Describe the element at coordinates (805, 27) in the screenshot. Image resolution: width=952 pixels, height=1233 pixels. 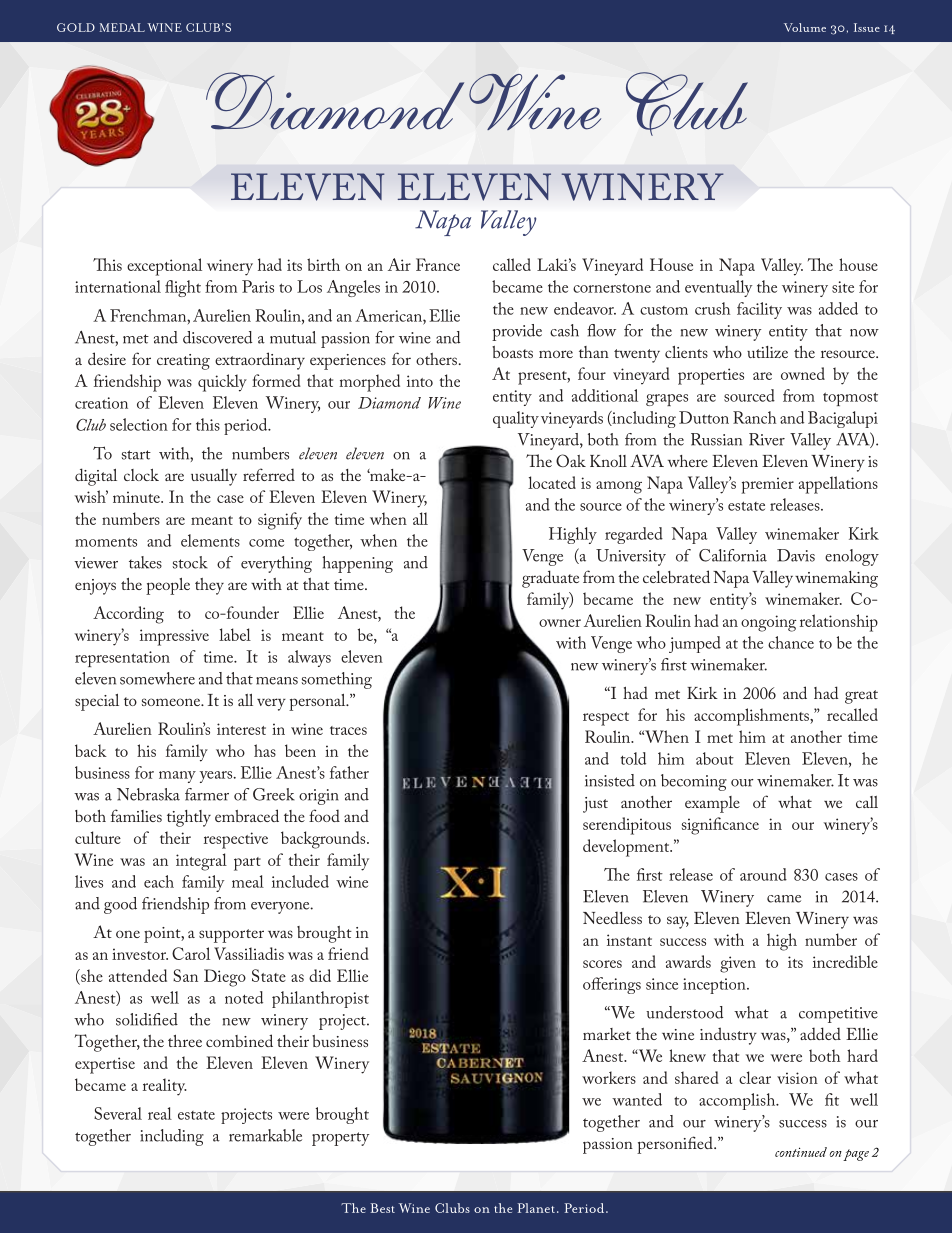
I see `Volume` at that location.
